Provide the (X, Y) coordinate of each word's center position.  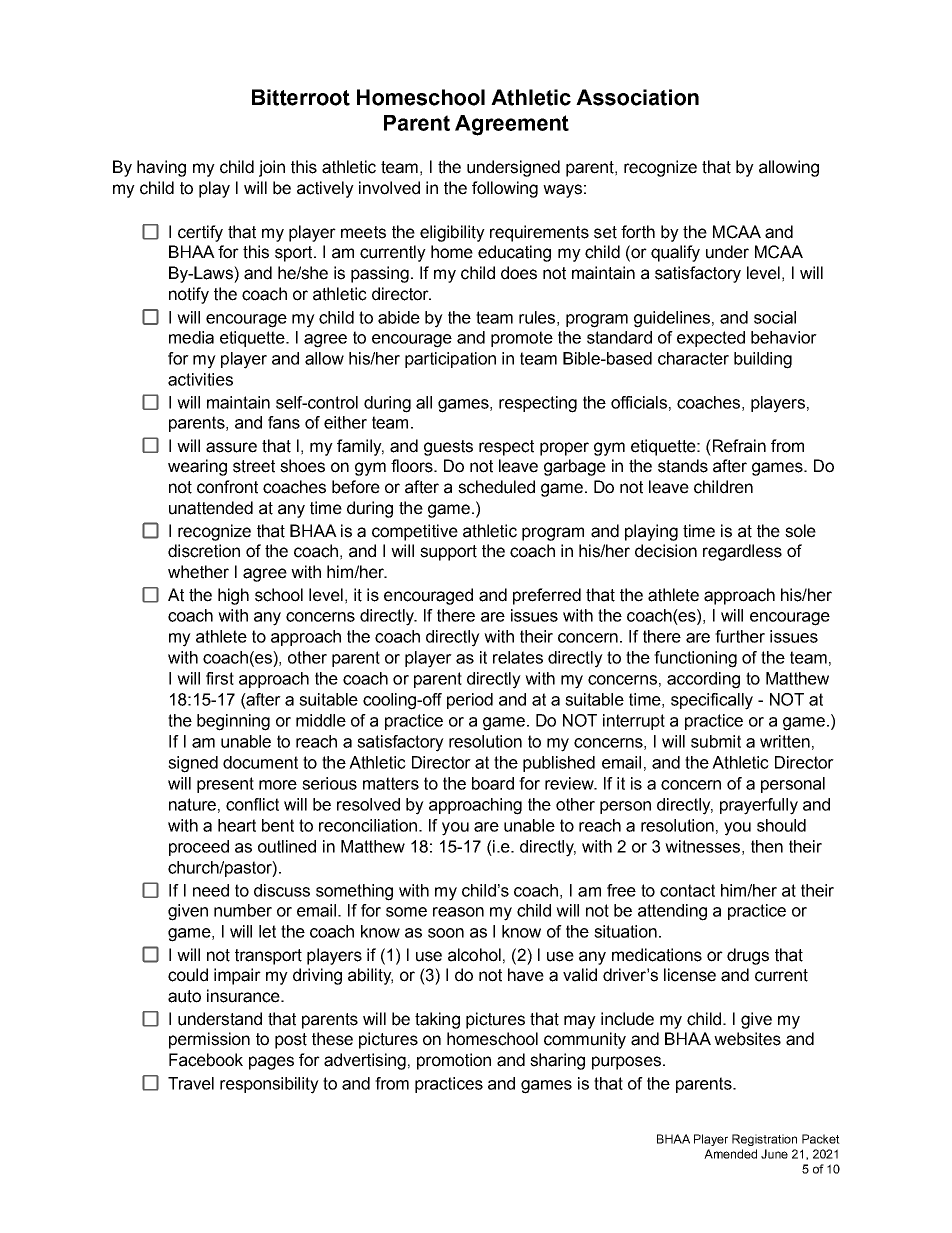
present (225, 785)
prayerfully (759, 806)
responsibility (269, 1085)
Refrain (738, 446)
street (254, 466)
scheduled (496, 487)
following (505, 189)
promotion (454, 1061)
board (493, 783)
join (272, 168)
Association (637, 97)
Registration (764, 1140)
